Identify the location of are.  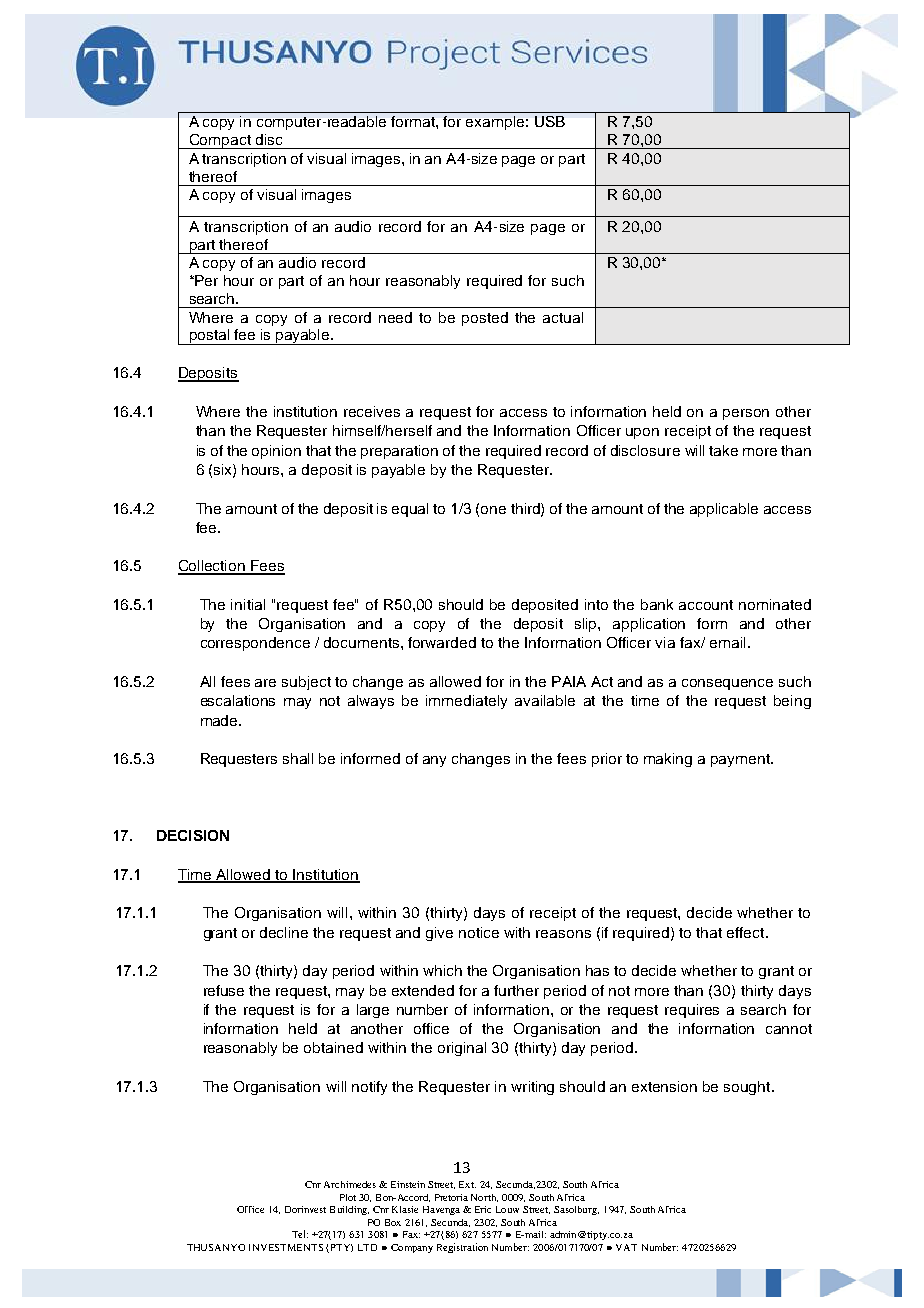
(265, 683).
